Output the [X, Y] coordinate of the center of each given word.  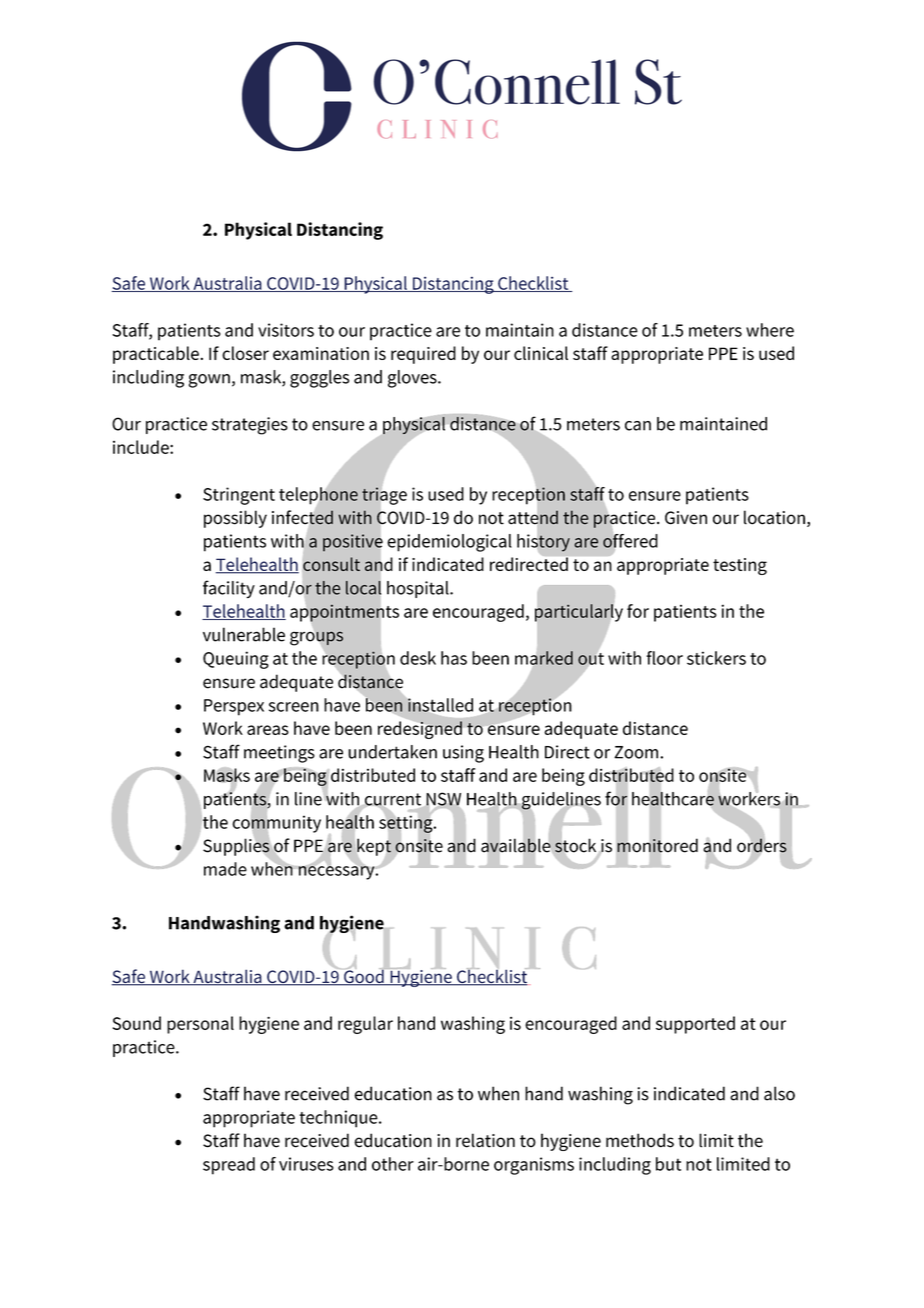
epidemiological [449, 543]
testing [740, 566]
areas [268, 730]
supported [695, 1025]
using [463, 754]
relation [485, 1140]
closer [245, 353]
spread [229, 1166]
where [770, 330]
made [225, 869]
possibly [235, 519]
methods [640, 1140]
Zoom [636, 752]
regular [365, 1025]
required [423, 355]
